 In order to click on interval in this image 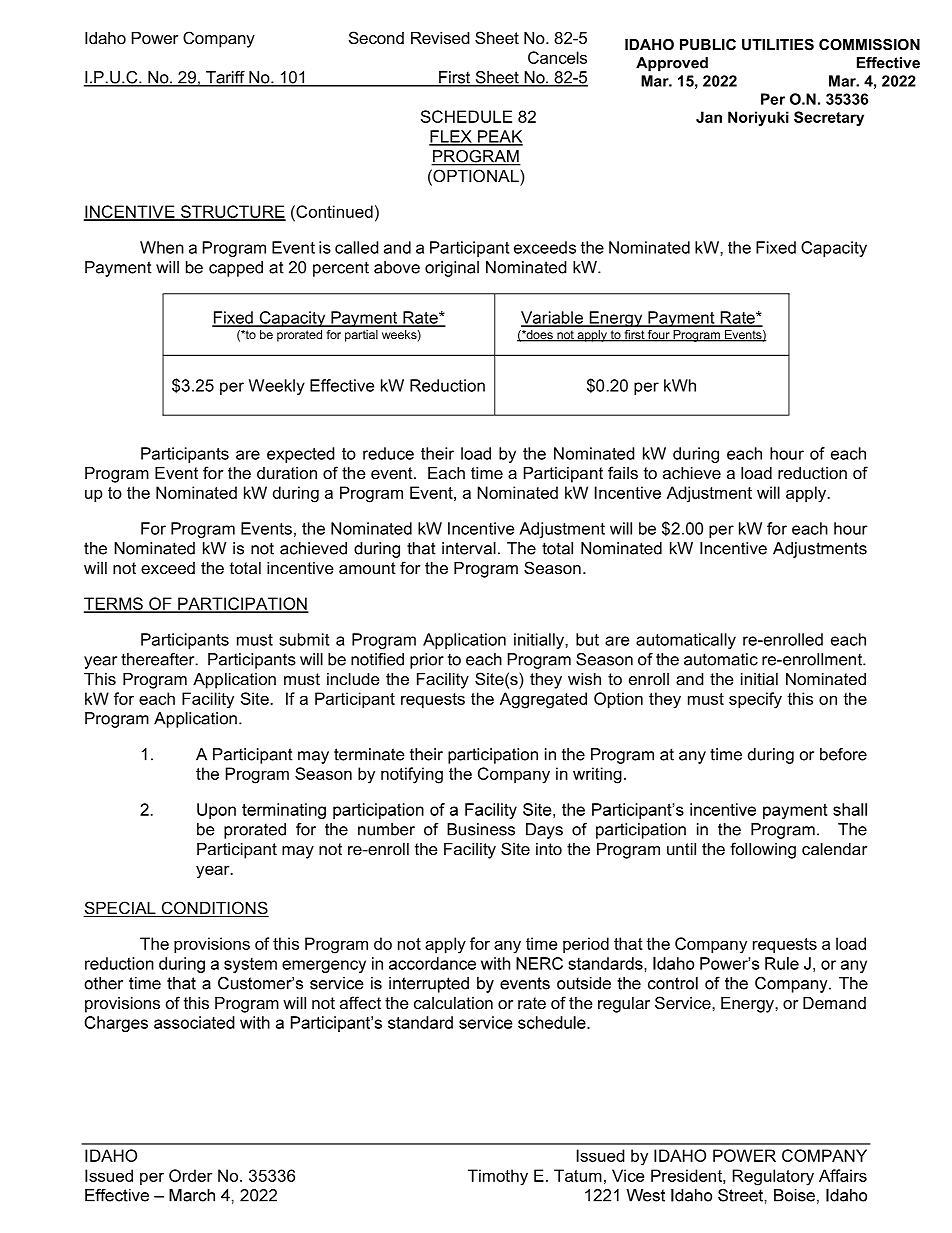, I will do `click(469, 548)`.
